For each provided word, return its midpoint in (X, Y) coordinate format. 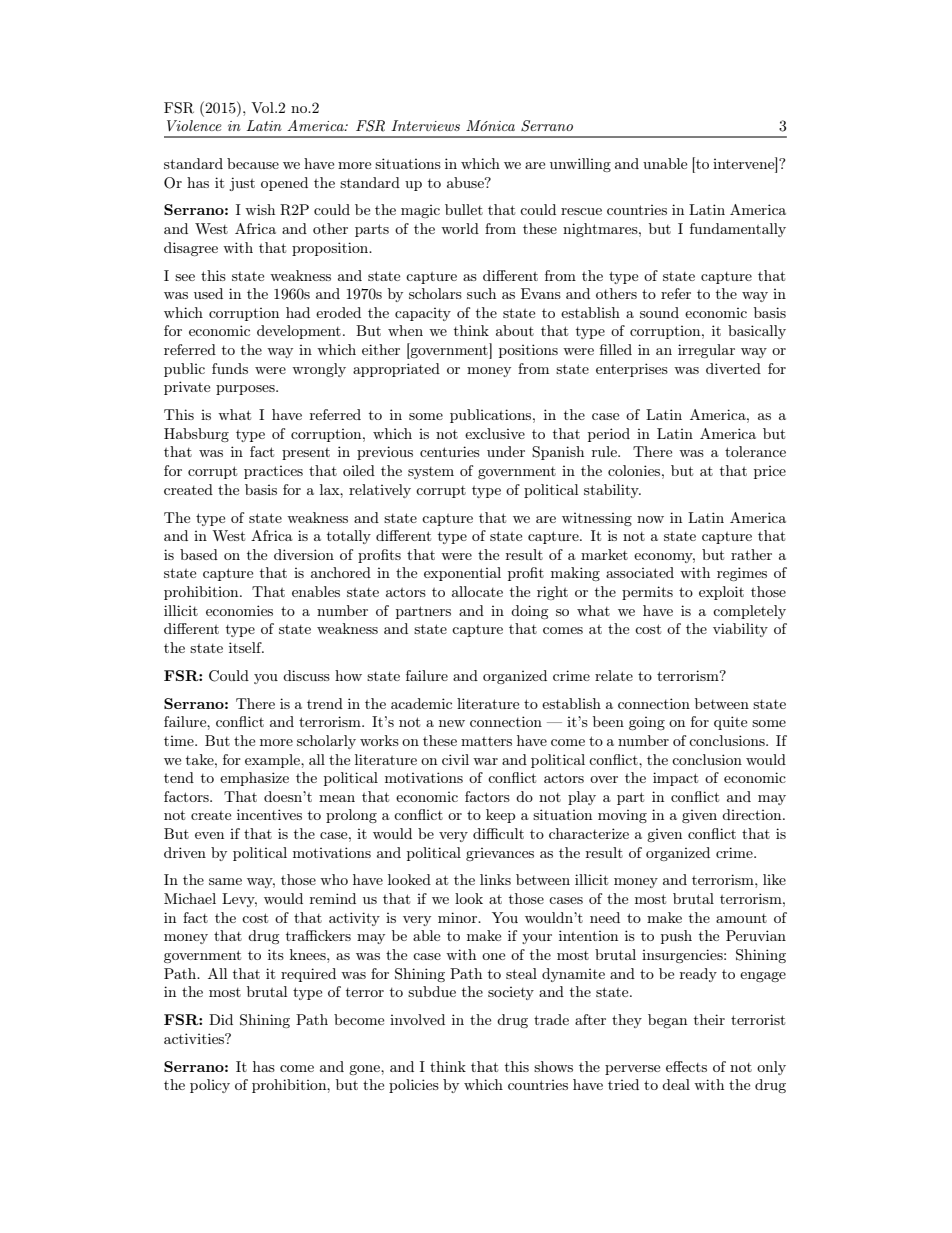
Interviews (425, 125)
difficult (498, 833)
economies (239, 610)
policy (210, 1086)
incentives (269, 814)
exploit (721, 593)
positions (528, 351)
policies (414, 1086)
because (253, 163)
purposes (246, 390)
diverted (733, 368)
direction (753, 814)
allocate (477, 591)
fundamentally (738, 230)
